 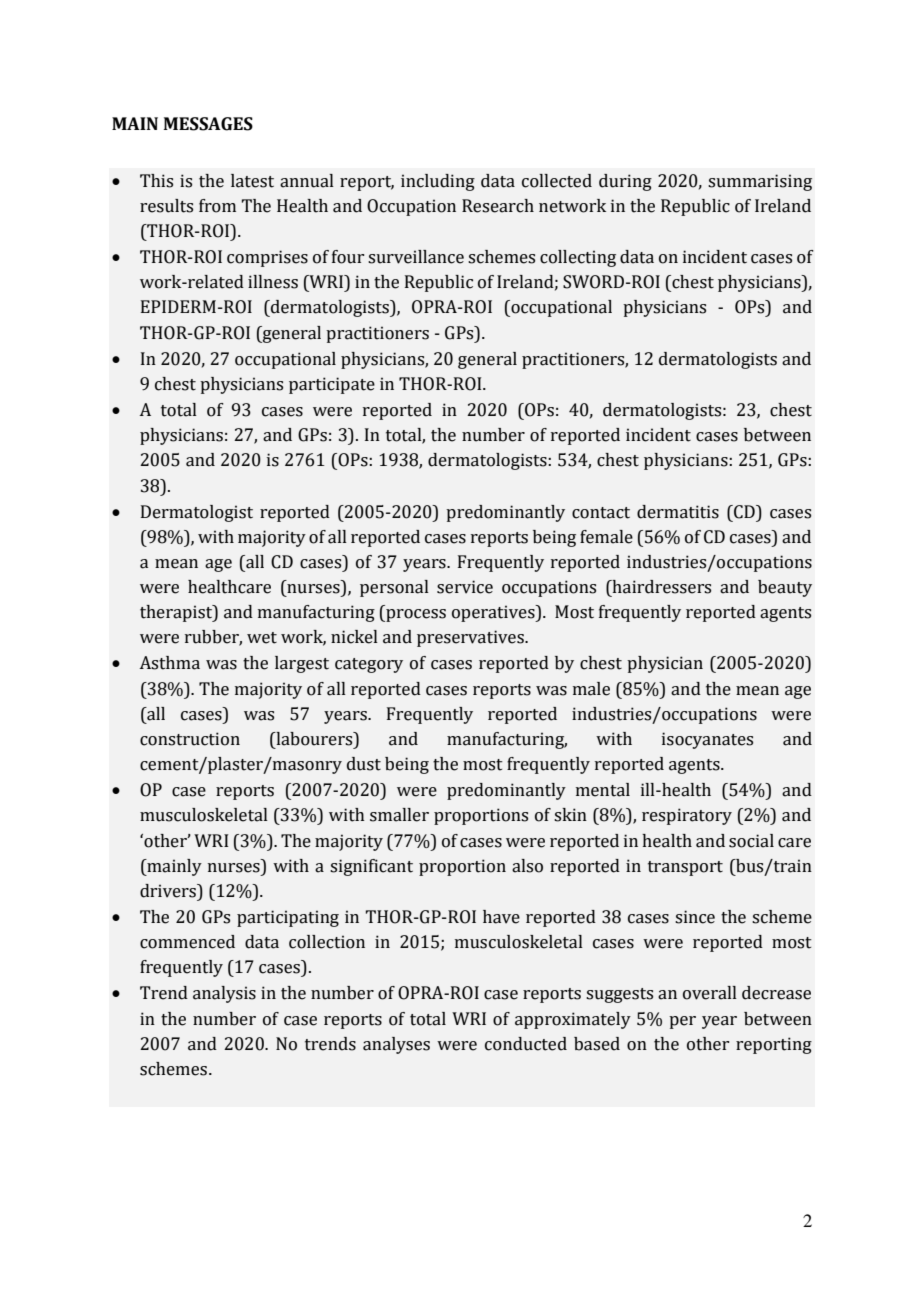 I want to click on summarising, so click(x=760, y=182).
